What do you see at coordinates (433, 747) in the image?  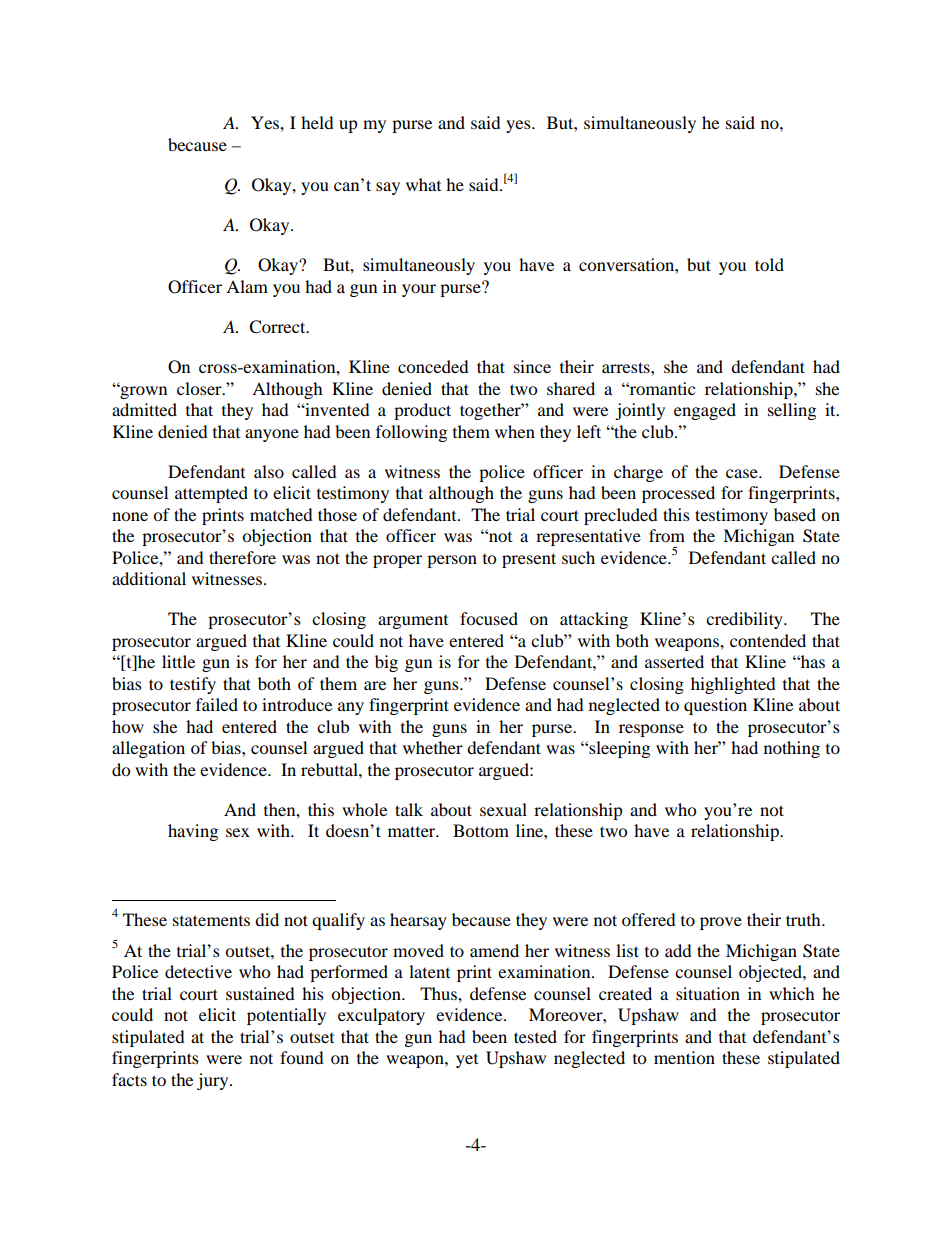 I see `whether` at bounding box center [433, 747].
